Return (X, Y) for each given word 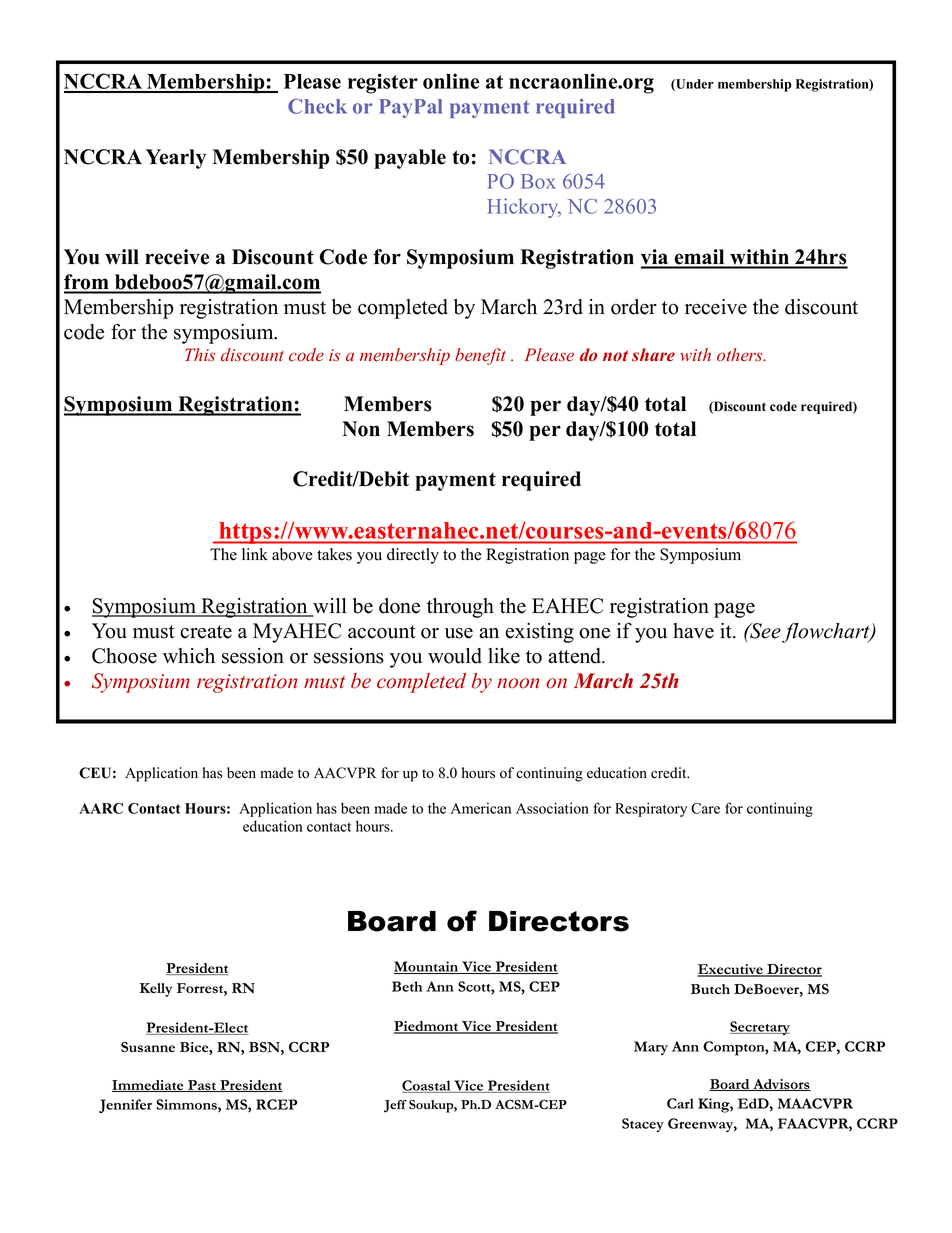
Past (202, 1086)
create (206, 632)
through (460, 608)
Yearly (176, 159)
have (693, 631)
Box (538, 181)
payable (410, 159)
